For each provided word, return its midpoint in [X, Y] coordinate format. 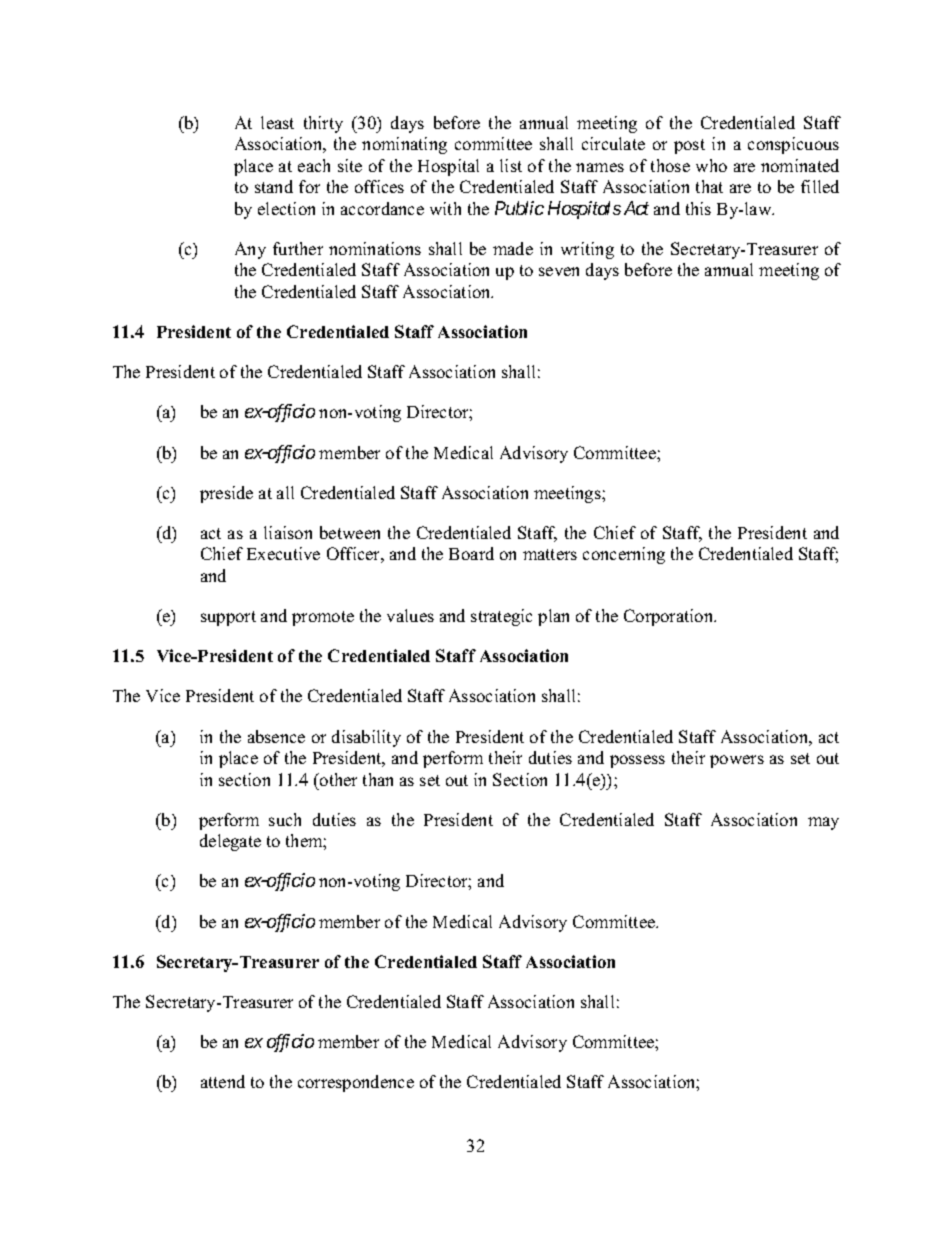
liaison [288, 532]
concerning [624, 555]
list [511, 165]
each [314, 165]
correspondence [356, 1083]
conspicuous [793, 145]
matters [550, 554]
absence [276, 736]
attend [223, 1081]
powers [737, 761]
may [823, 823]
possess [637, 761]
